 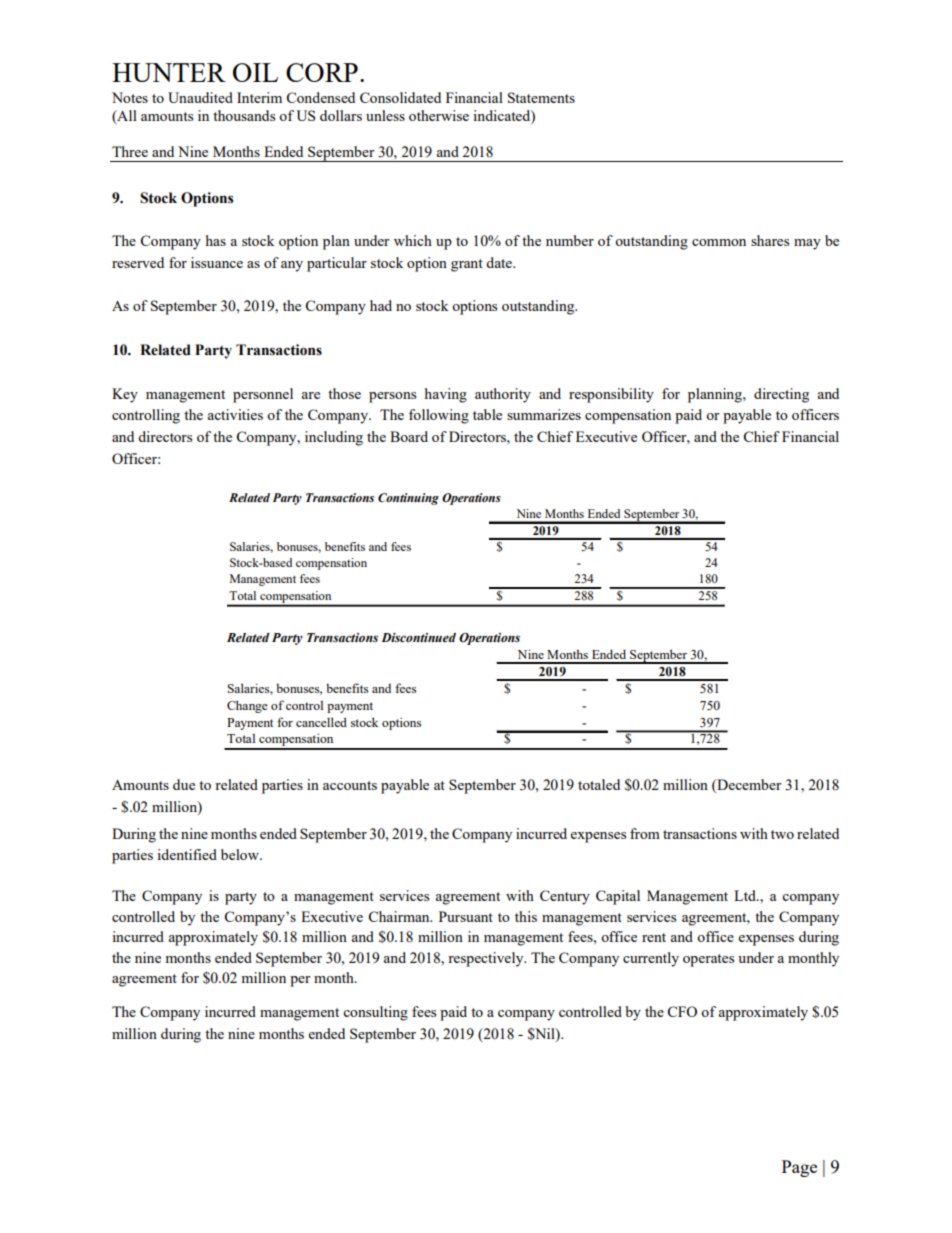 I want to click on identified, so click(x=187, y=854).
